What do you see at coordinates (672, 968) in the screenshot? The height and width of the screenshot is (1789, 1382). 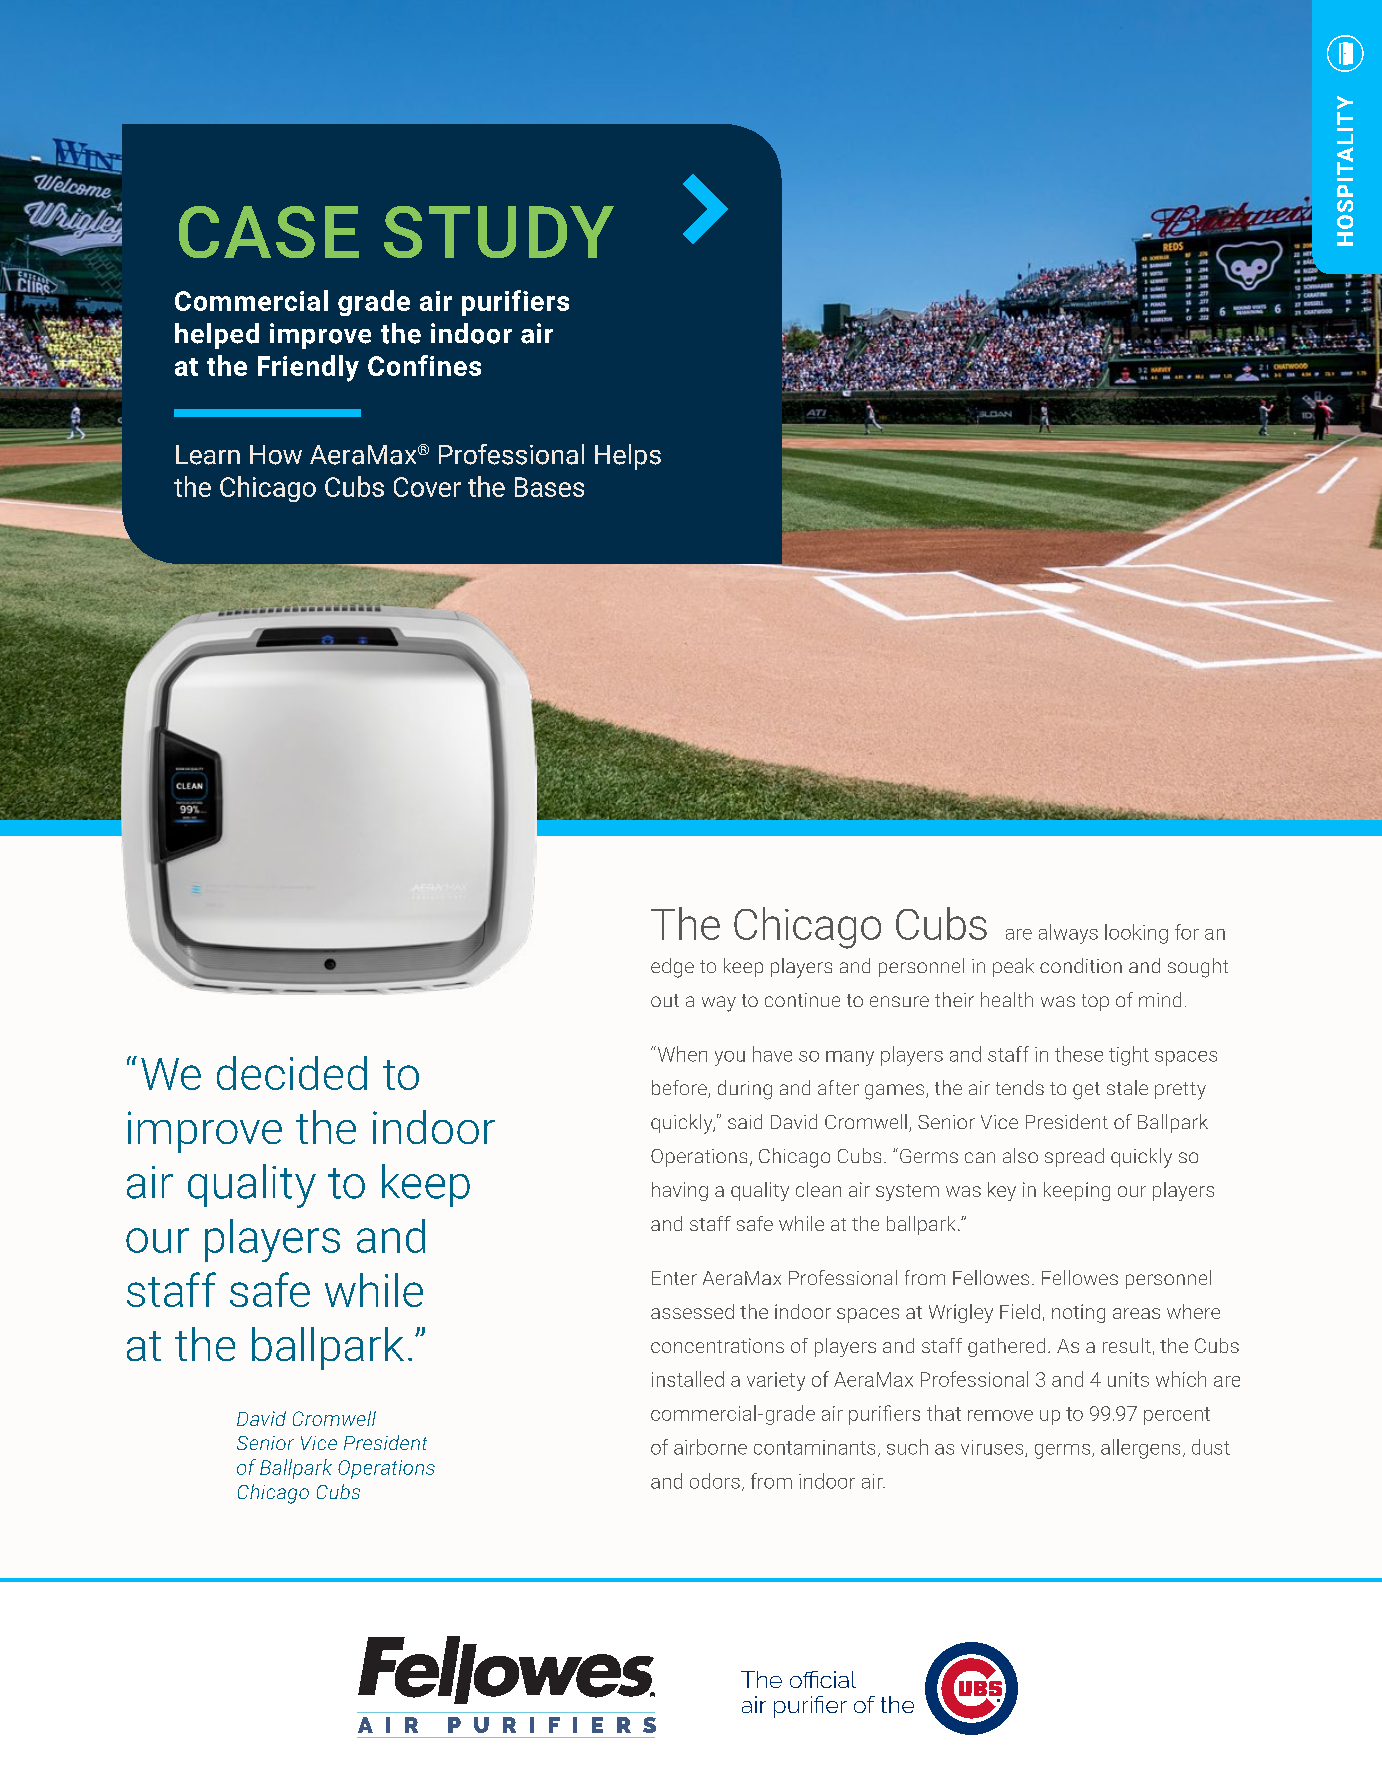 I see `edge` at bounding box center [672, 968].
